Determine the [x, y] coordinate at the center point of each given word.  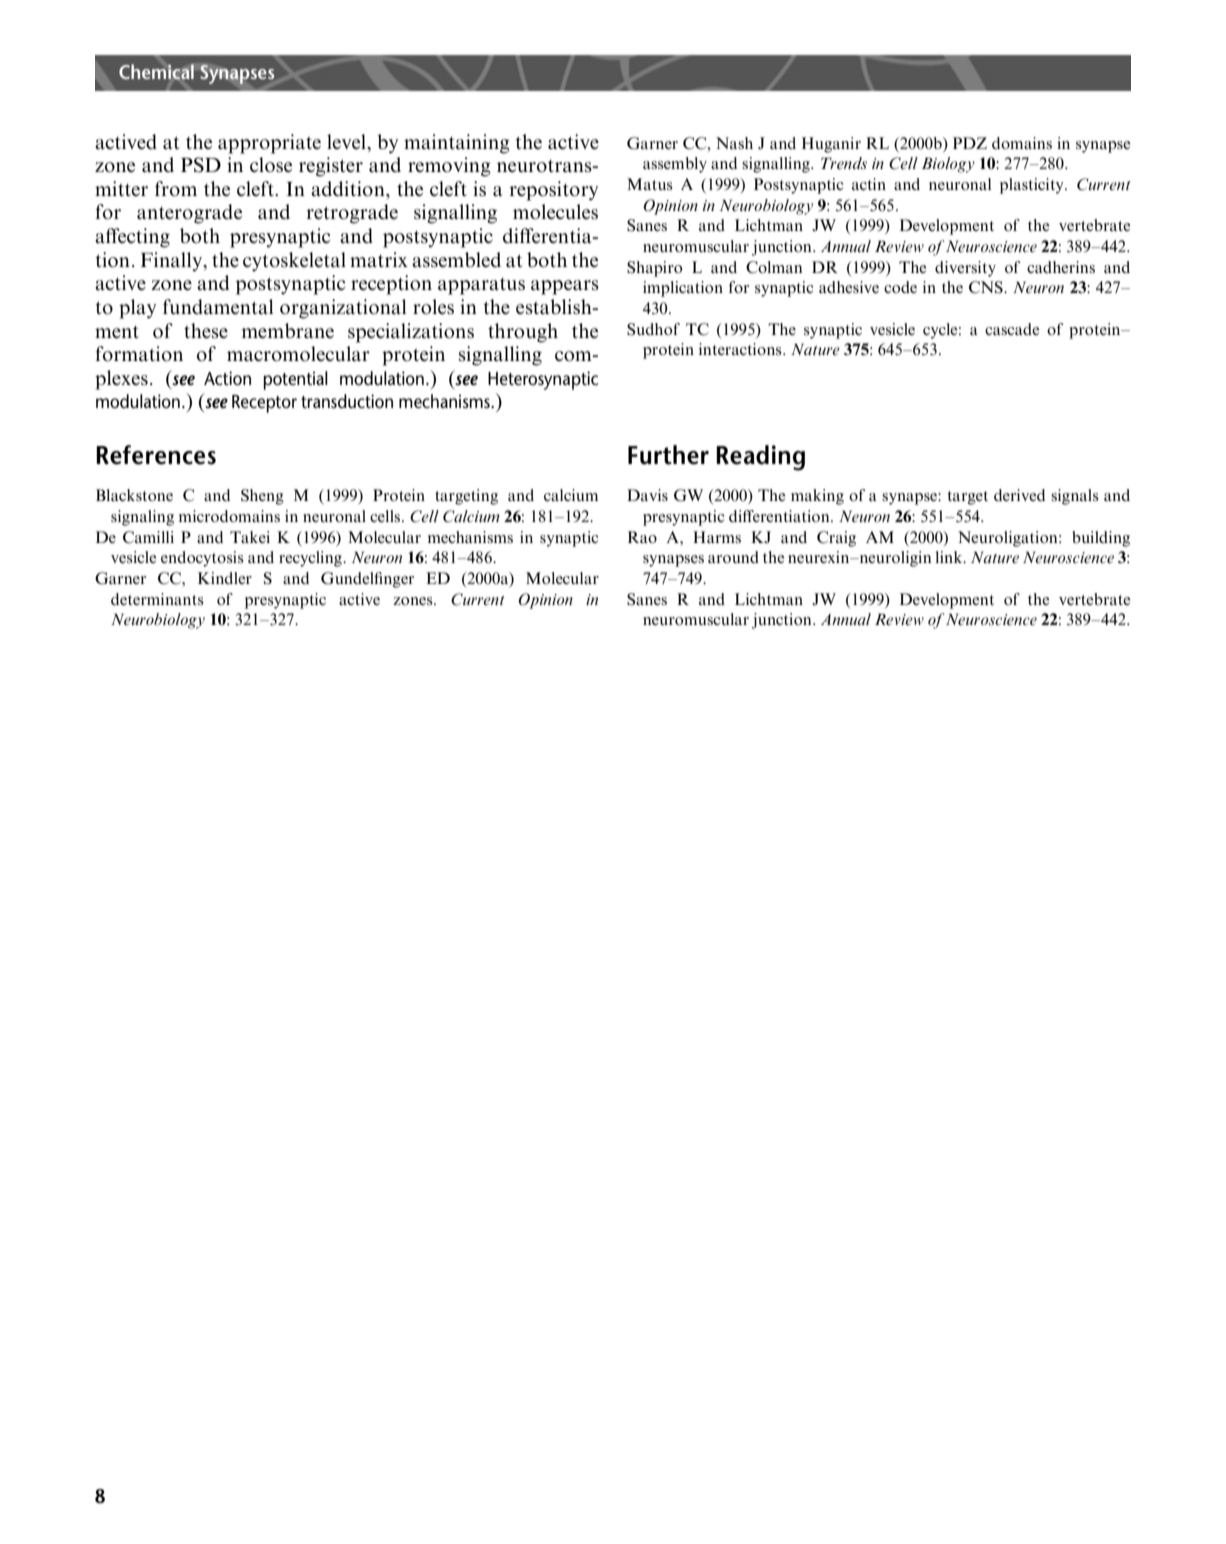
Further [668, 455]
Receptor [264, 404]
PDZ [970, 143]
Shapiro [654, 269]
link [950, 557]
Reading [760, 458]
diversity [965, 269]
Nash [734, 143]
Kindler [225, 578]
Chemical [156, 72]
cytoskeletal [294, 261]
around [733, 557]
